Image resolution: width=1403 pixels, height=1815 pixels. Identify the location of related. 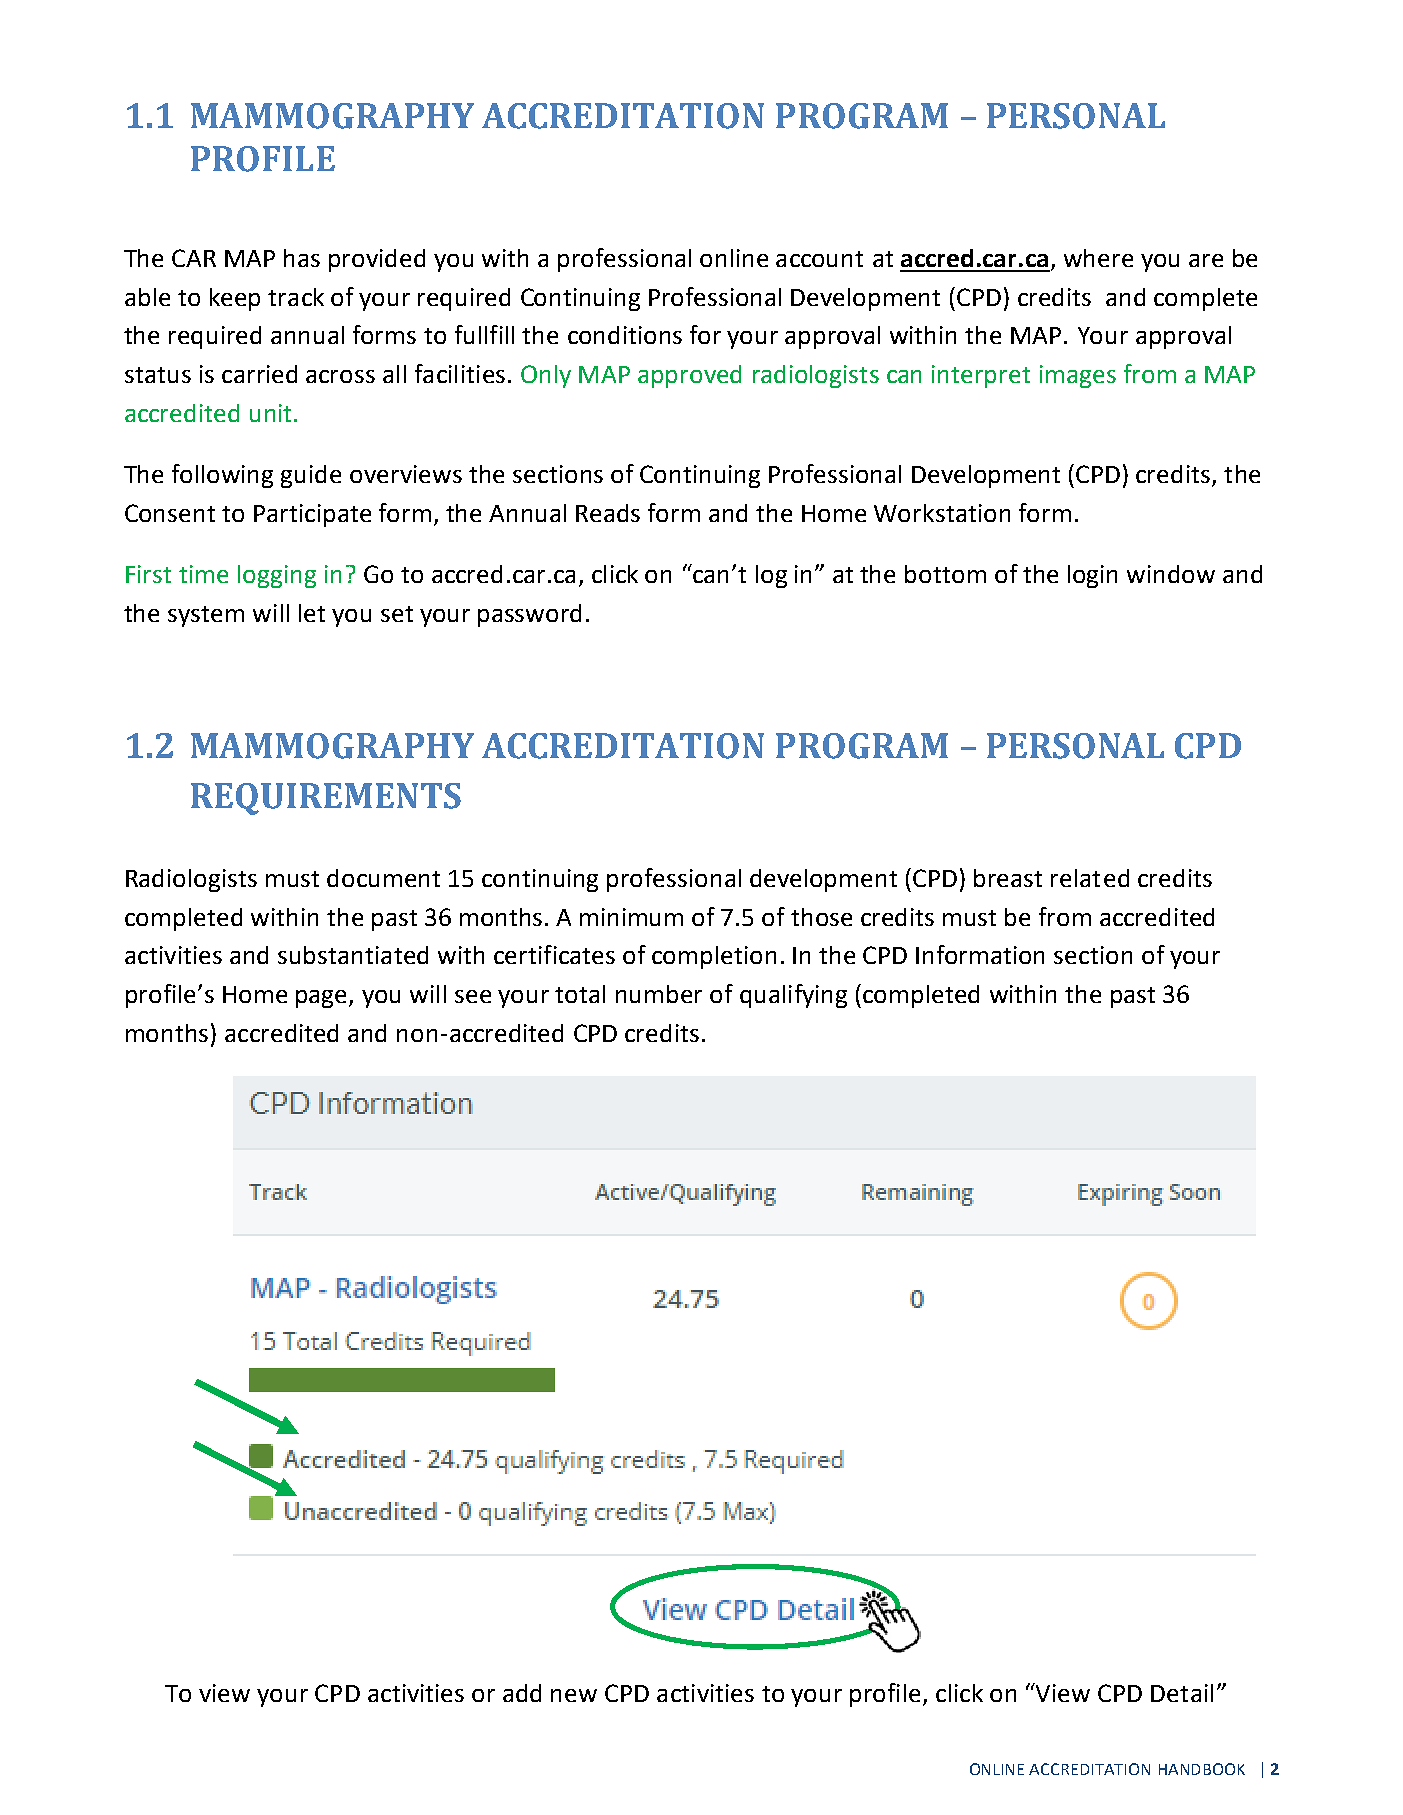
(1090, 878).
